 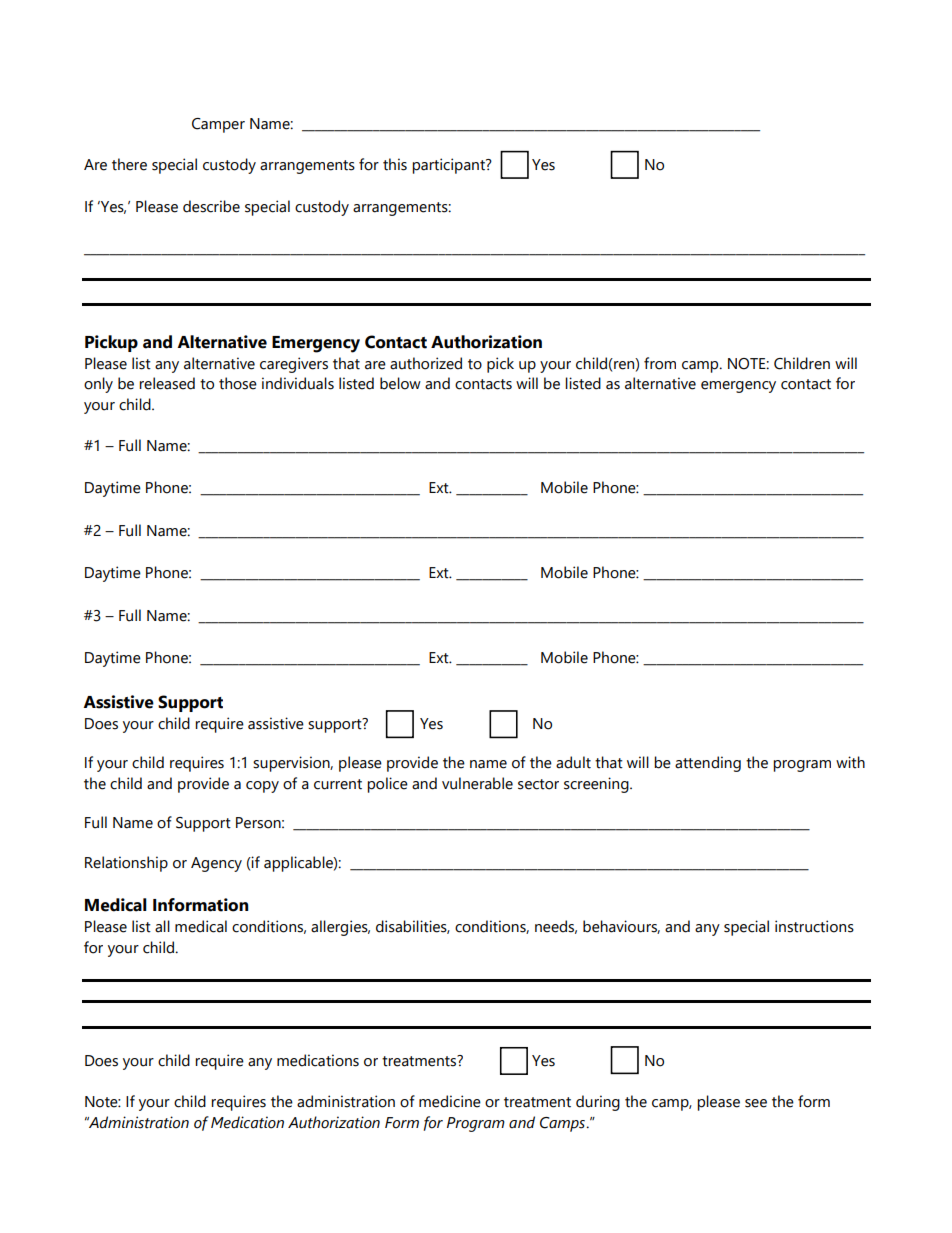 I want to click on attending, so click(x=708, y=764).
